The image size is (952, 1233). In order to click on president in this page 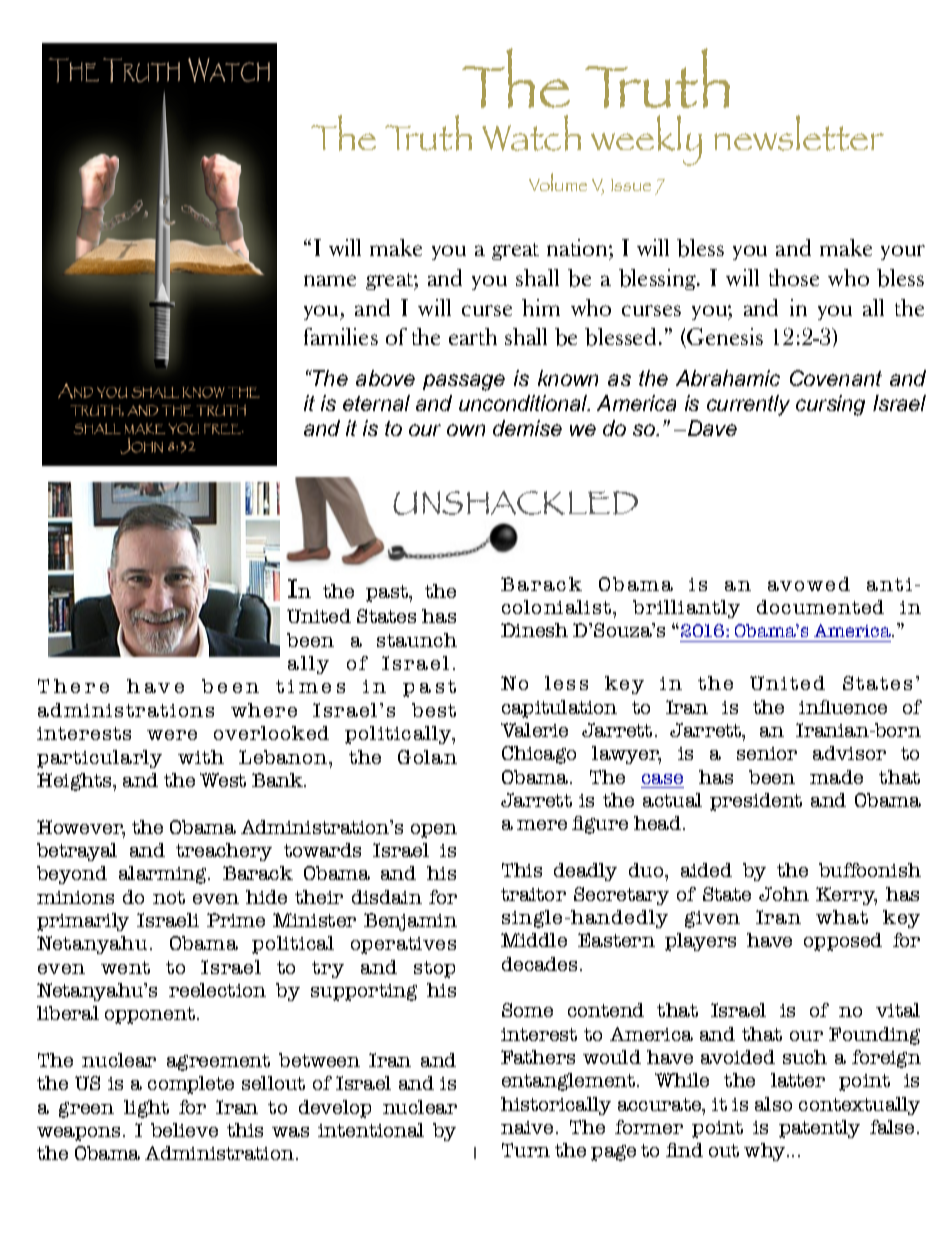, I will do `click(756, 802)`.
